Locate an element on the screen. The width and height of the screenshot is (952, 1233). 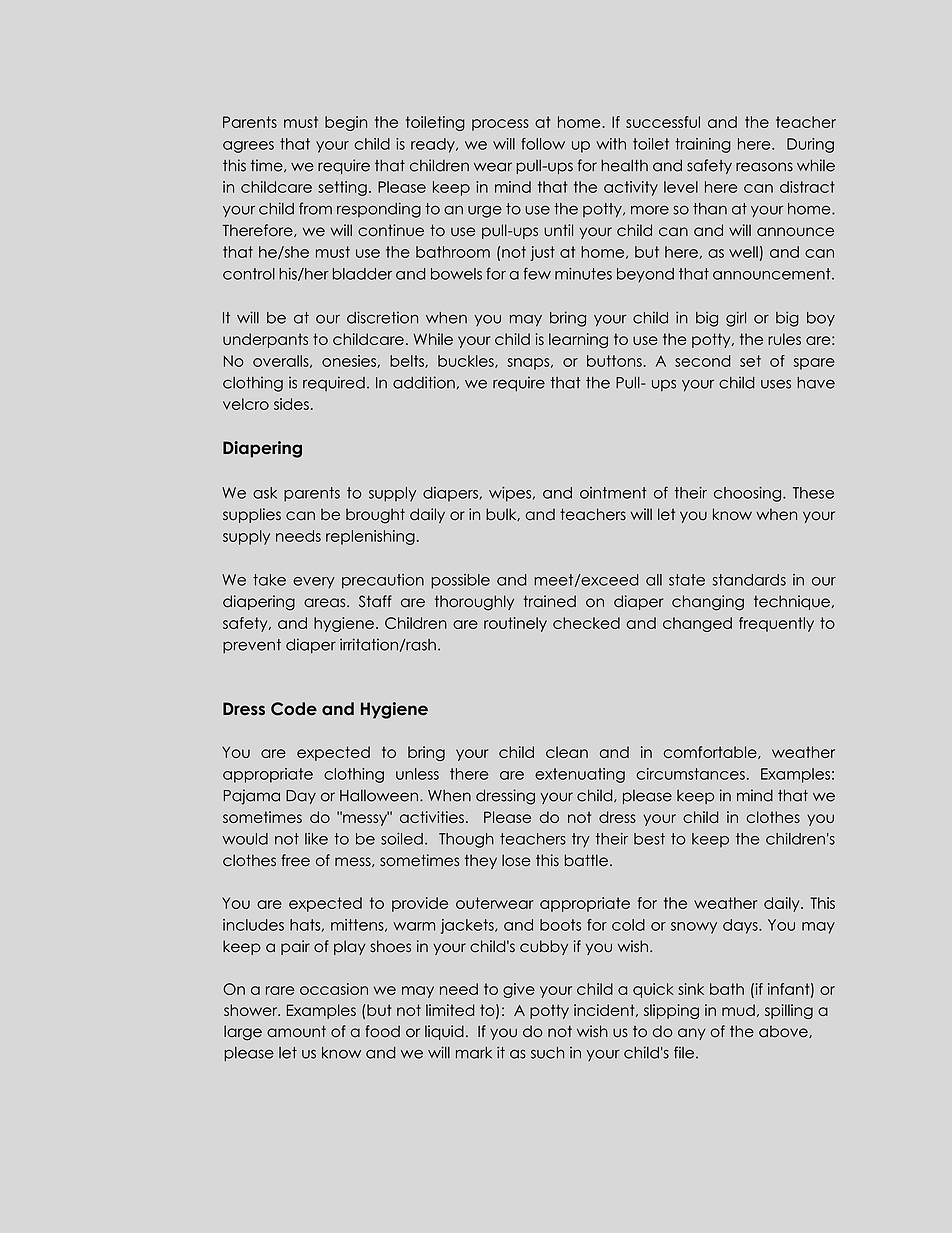
follow is located at coordinates (543, 144).
